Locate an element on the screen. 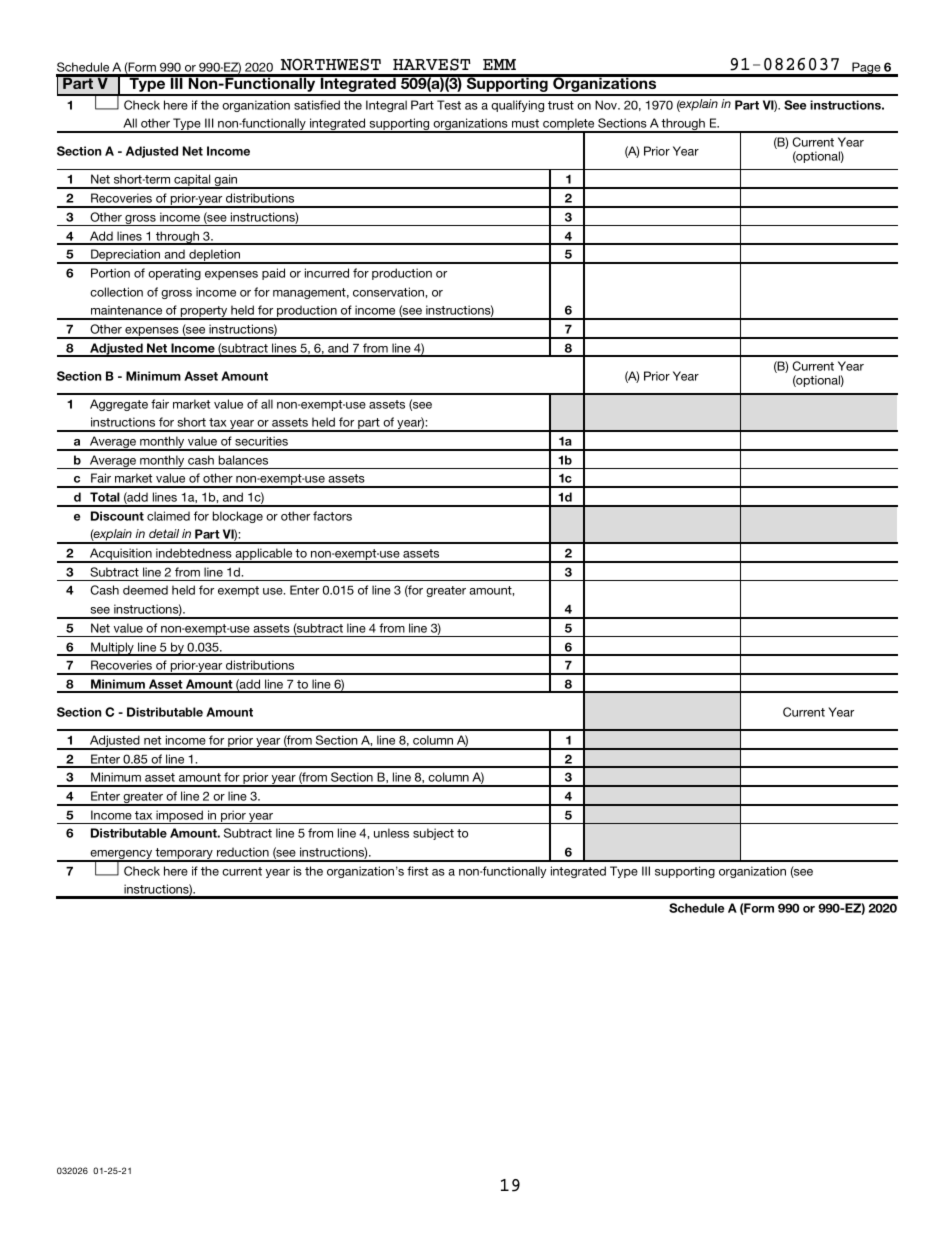 This screenshot has height=1233, width=952. incurred is located at coordinates (327, 273).
